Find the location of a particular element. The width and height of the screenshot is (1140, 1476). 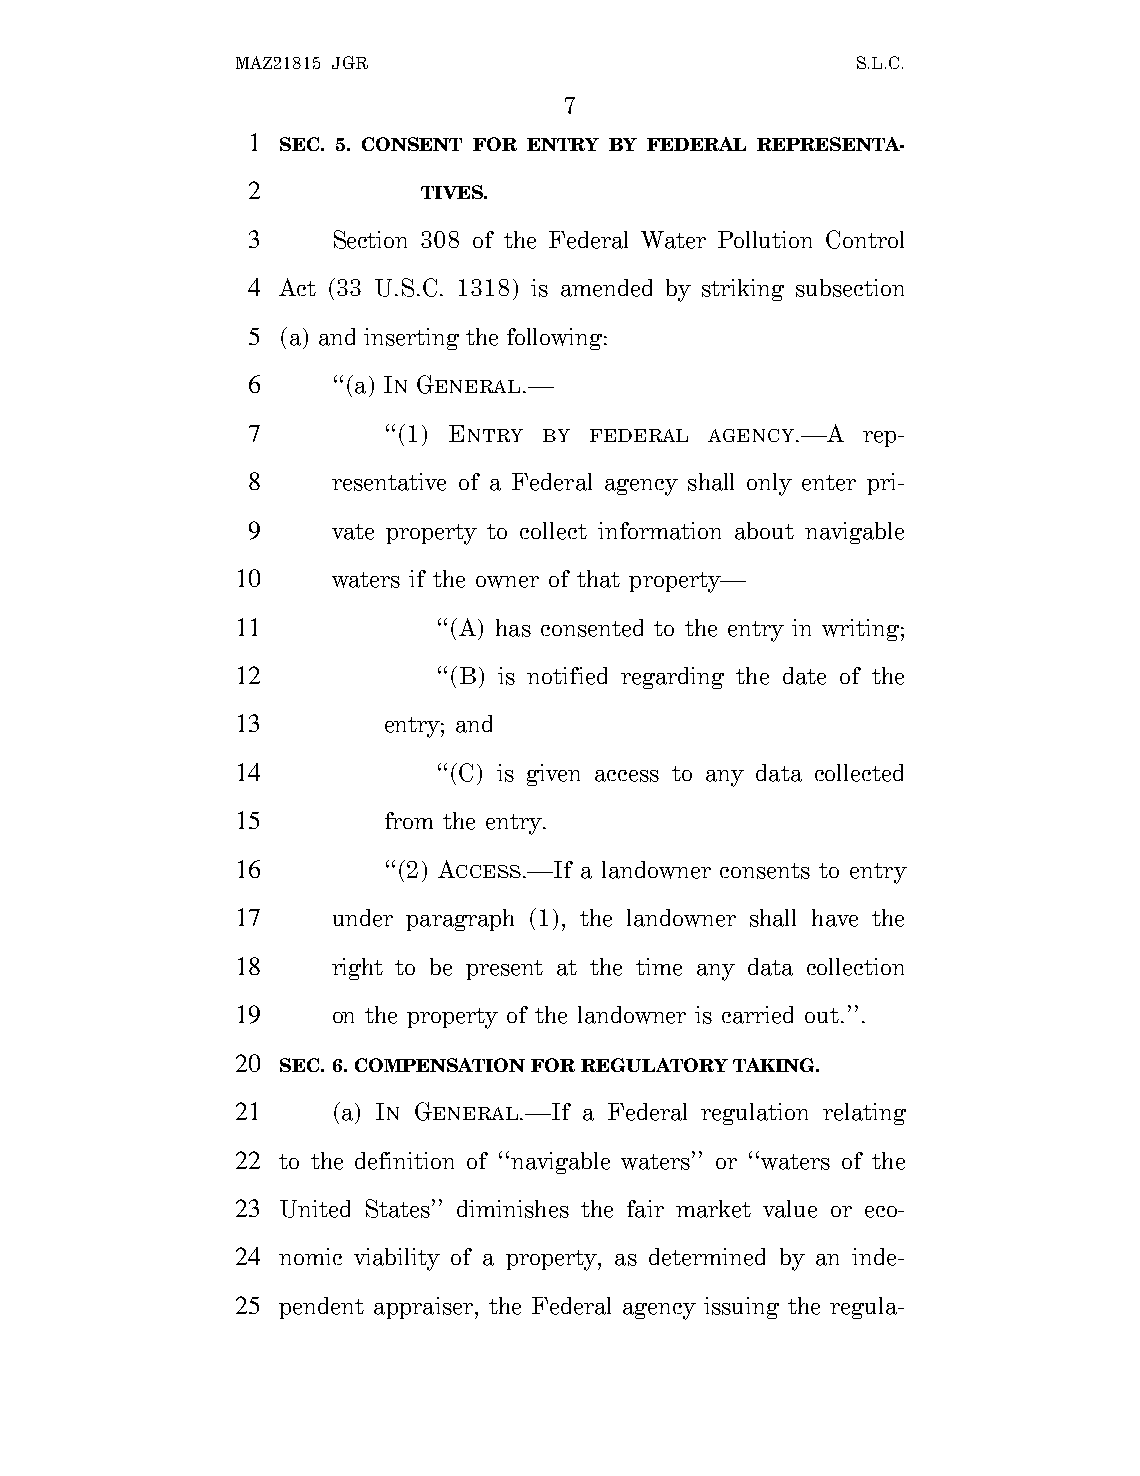

time is located at coordinates (659, 967).
